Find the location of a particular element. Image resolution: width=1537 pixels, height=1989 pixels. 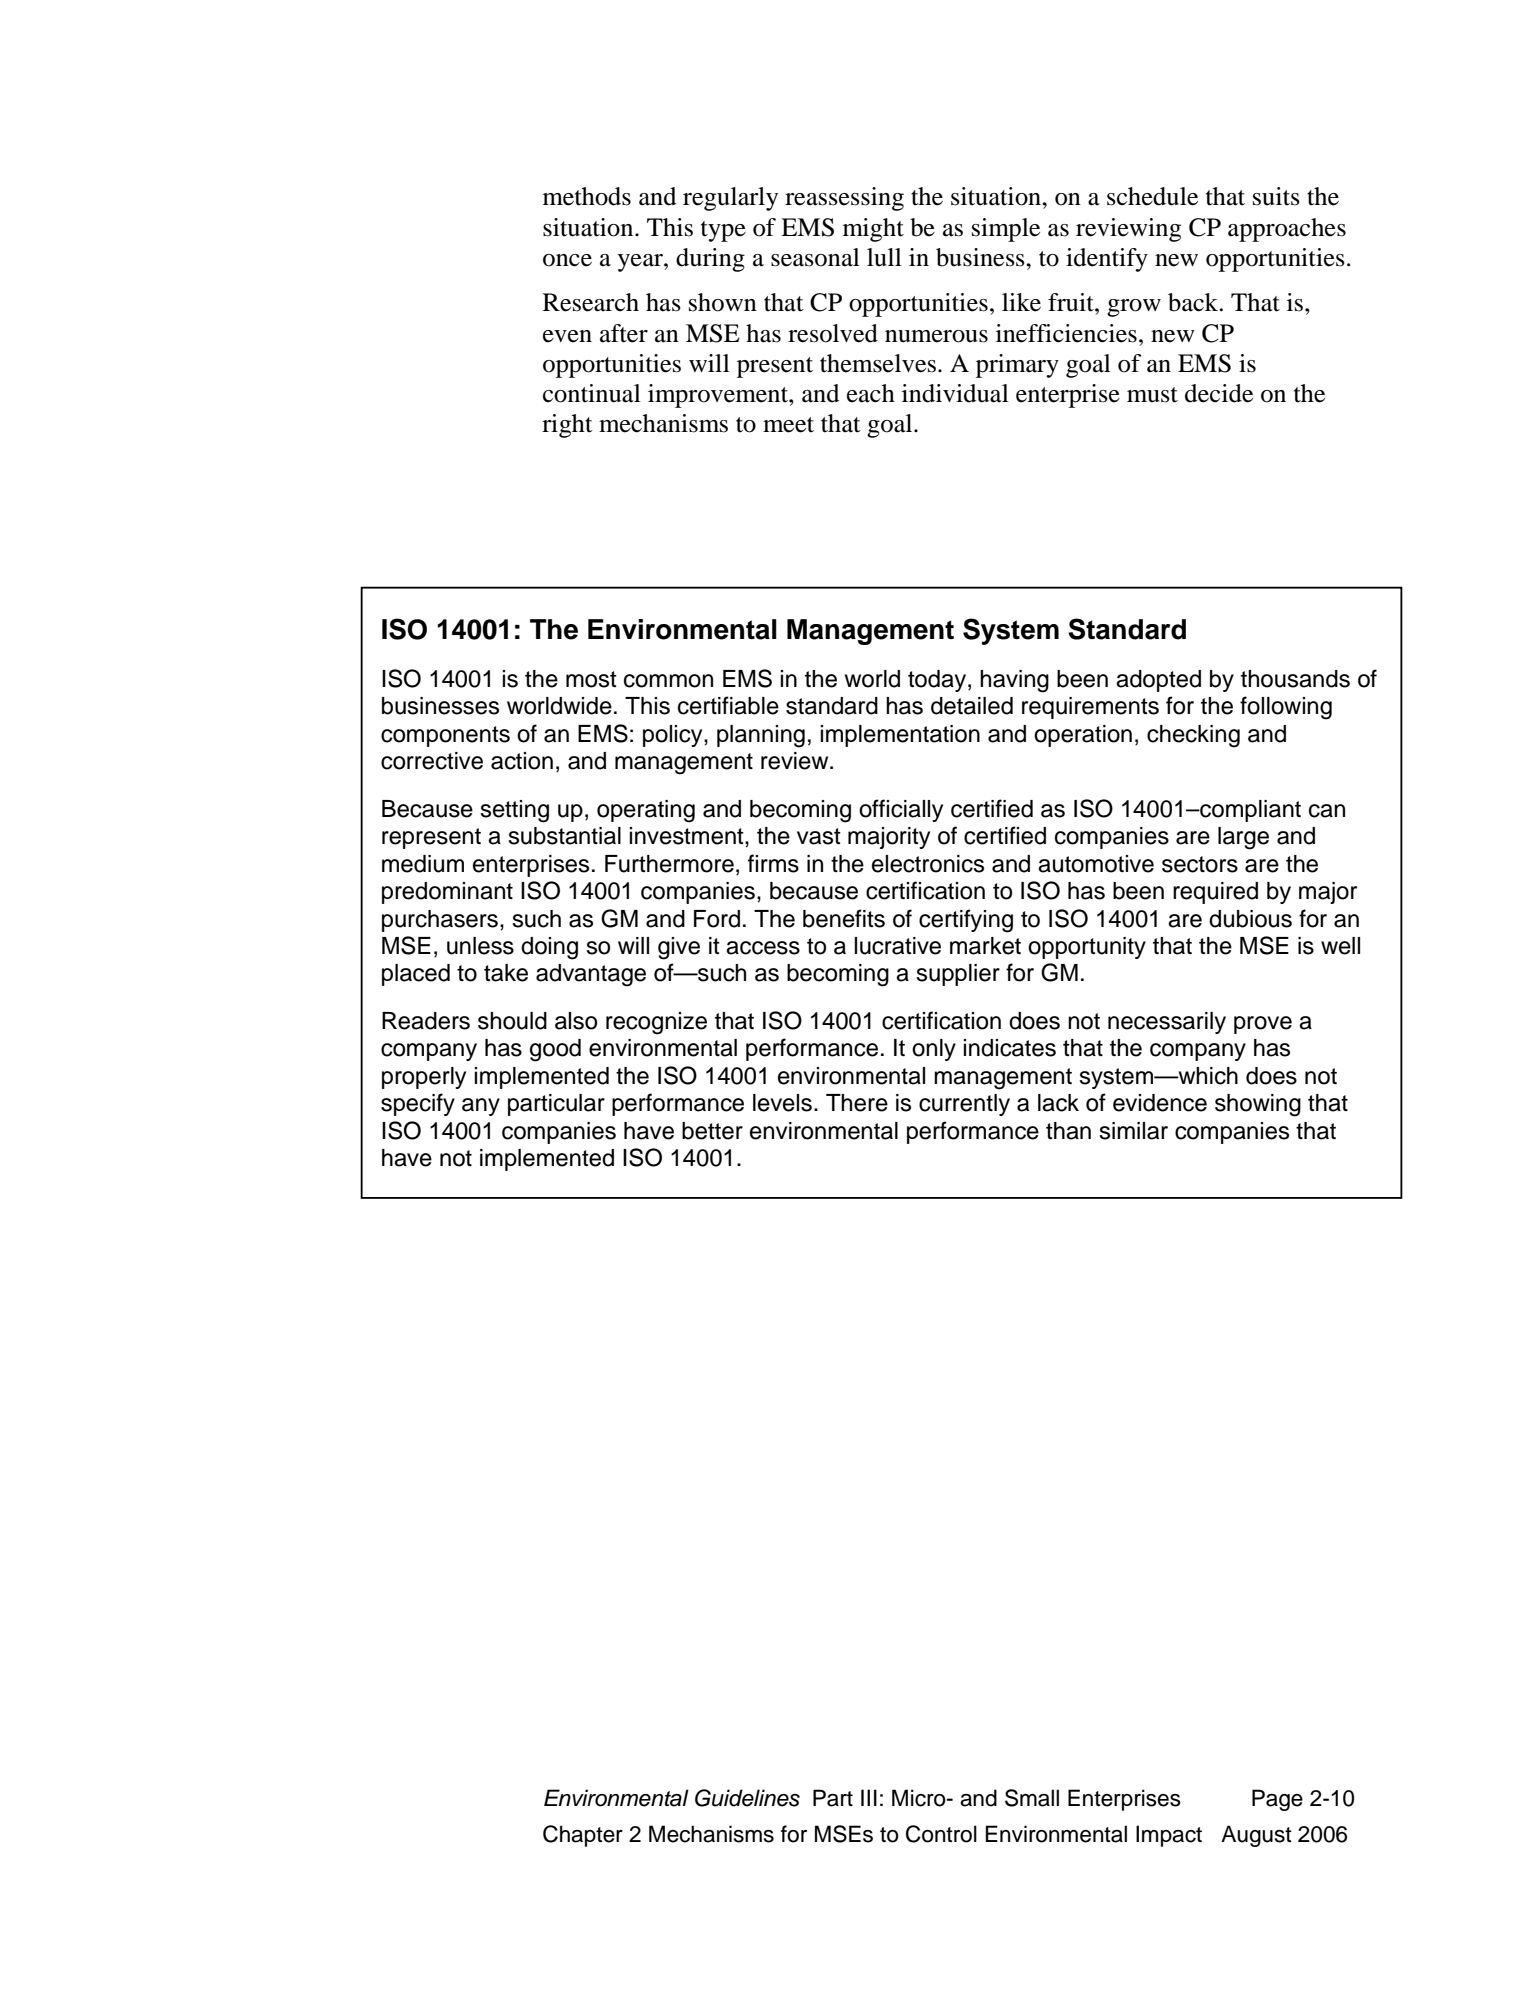

III is located at coordinates (869, 1797).
